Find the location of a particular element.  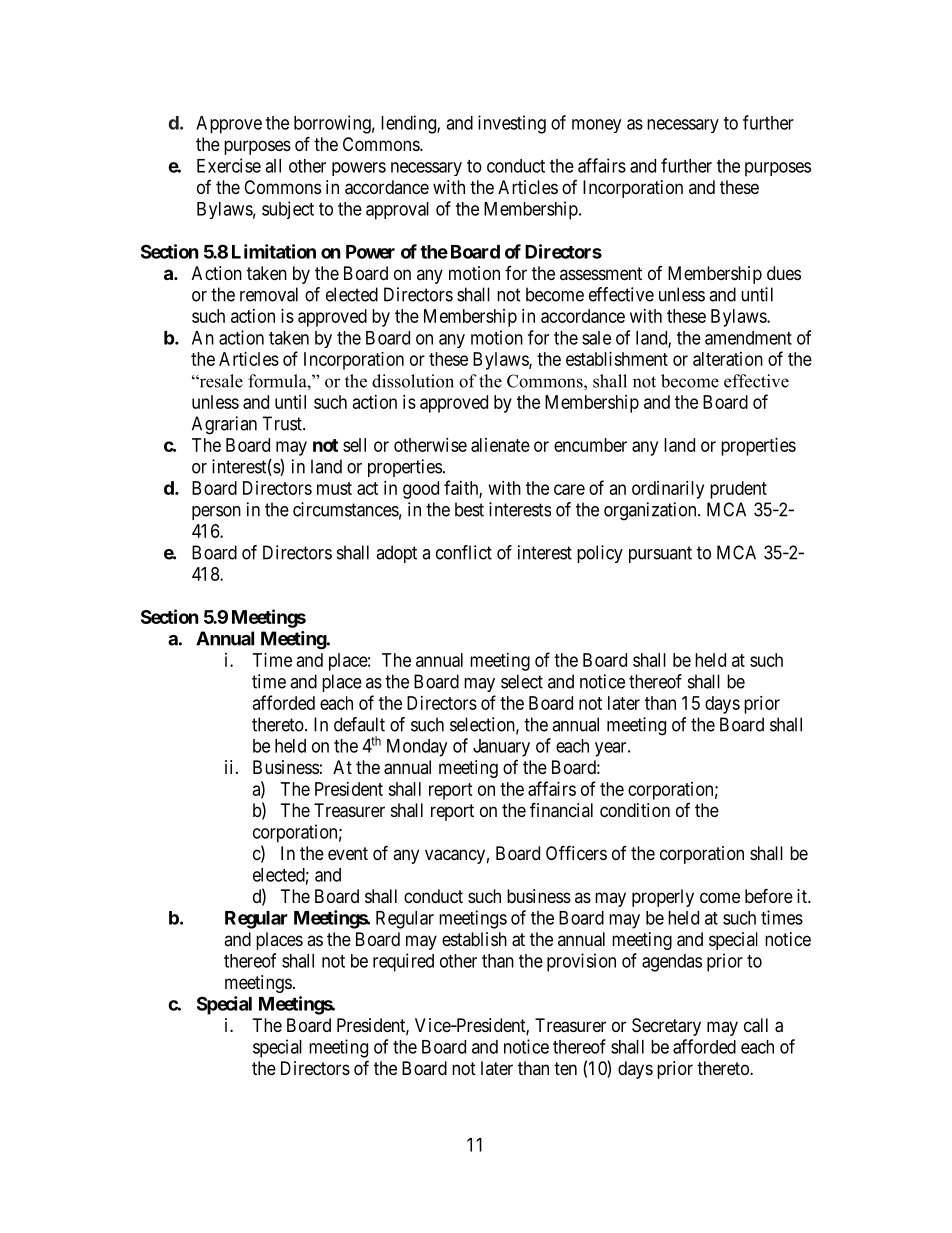

alteration is located at coordinates (728, 359).
